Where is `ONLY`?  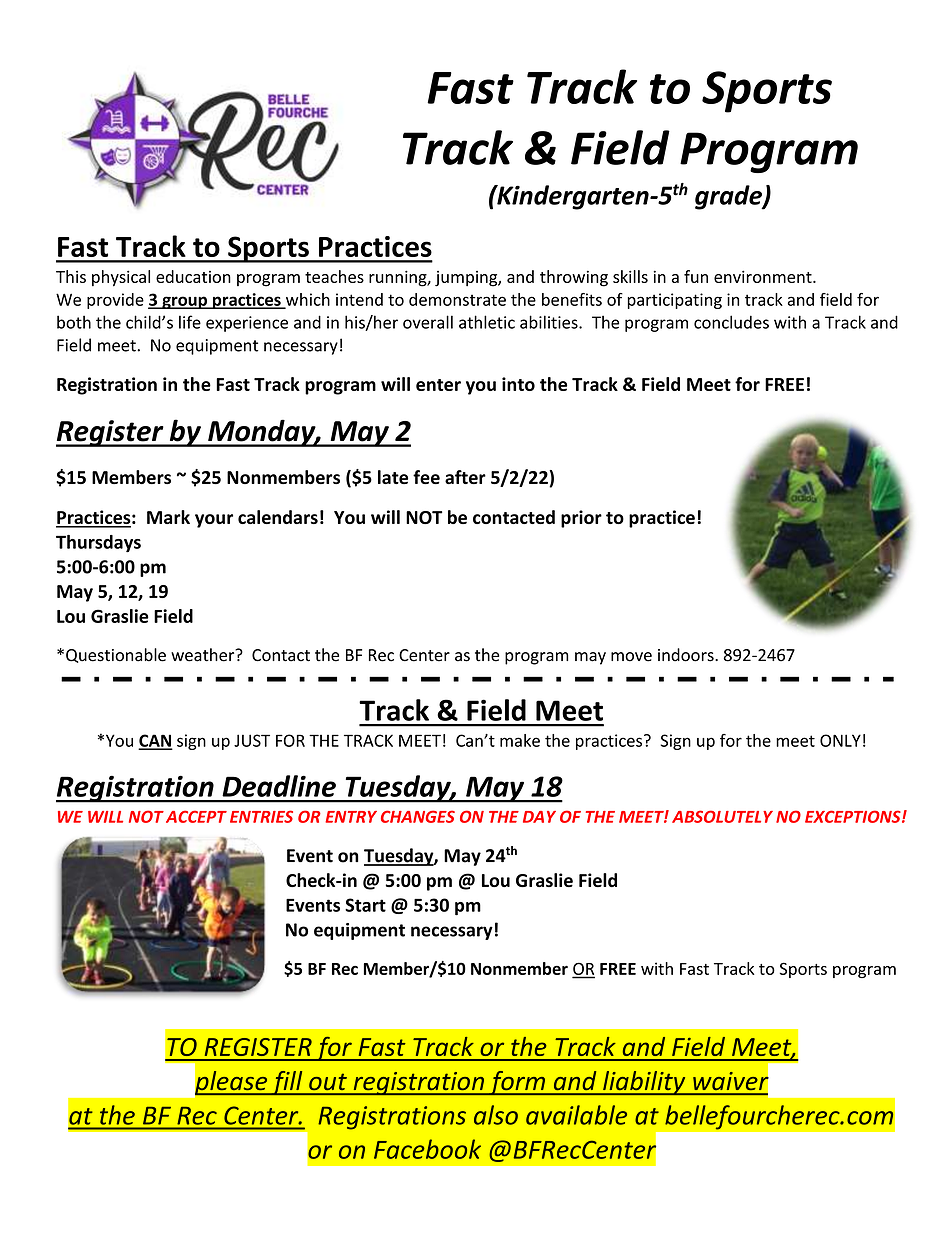
ONLY is located at coordinates (840, 740).
